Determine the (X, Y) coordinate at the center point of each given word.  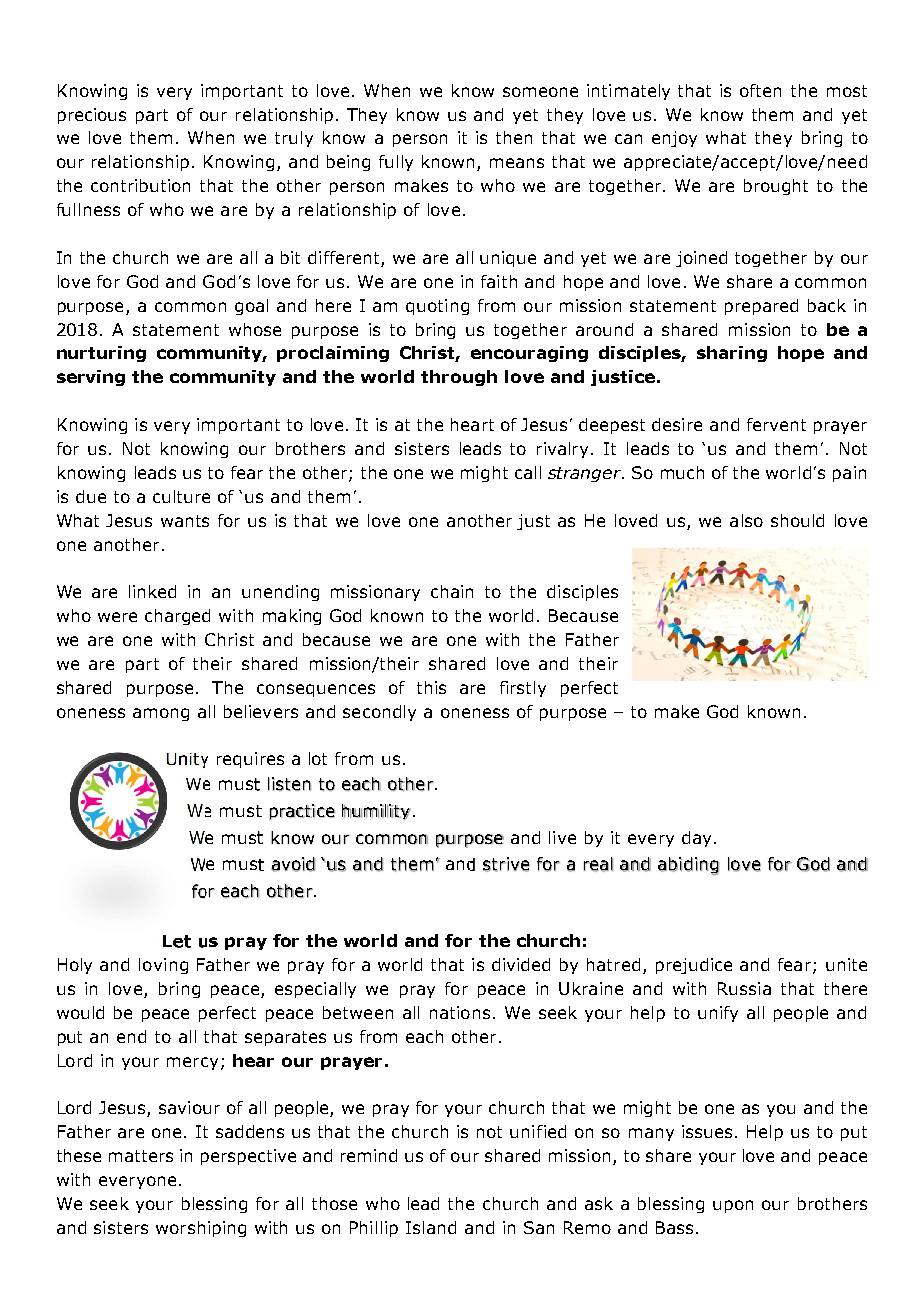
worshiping (201, 1229)
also (746, 520)
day (696, 839)
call (528, 472)
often (760, 90)
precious (92, 116)
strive (506, 864)
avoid (293, 864)
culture (181, 496)
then (514, 137)
